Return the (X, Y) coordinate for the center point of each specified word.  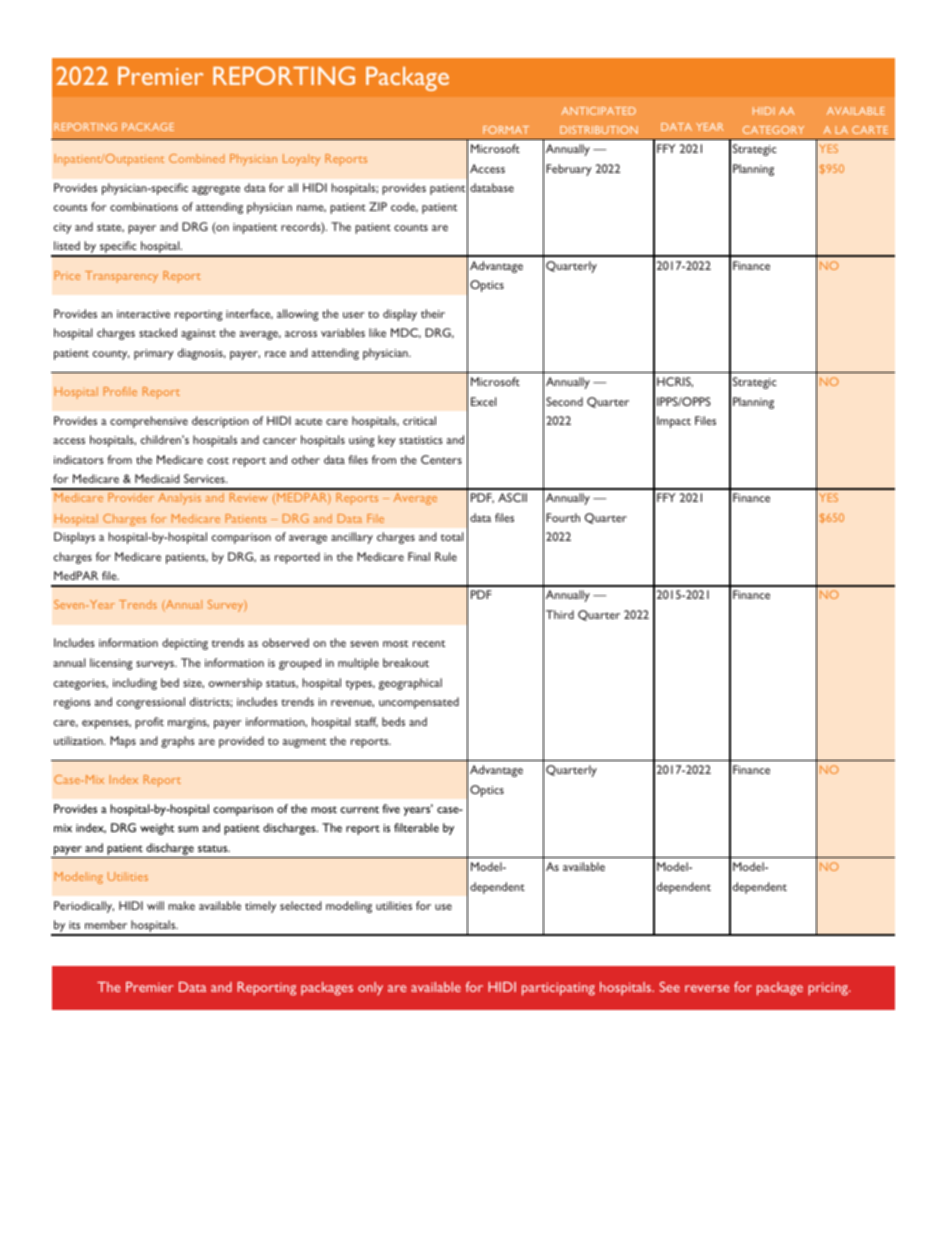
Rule (446, 556)
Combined (197, 158)
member (106, 924)
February (569, 170)
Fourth (563, 517)
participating (558, 989)
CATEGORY (773, 130)
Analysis (179, 499)
